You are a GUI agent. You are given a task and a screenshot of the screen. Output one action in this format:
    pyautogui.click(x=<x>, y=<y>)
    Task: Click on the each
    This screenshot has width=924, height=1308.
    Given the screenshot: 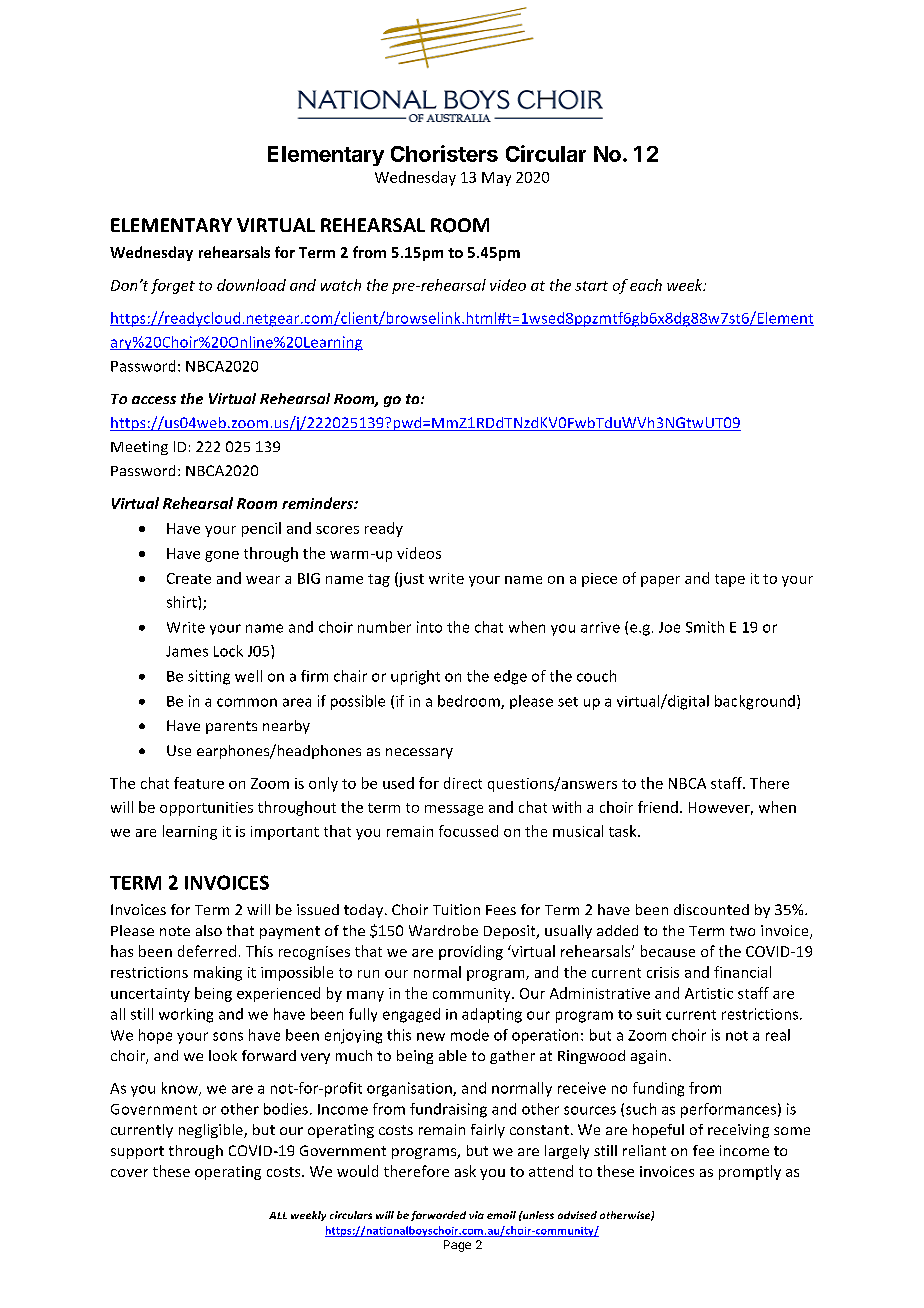 What is the action you would take?
    pyautogui.click(x=646, y=285)
